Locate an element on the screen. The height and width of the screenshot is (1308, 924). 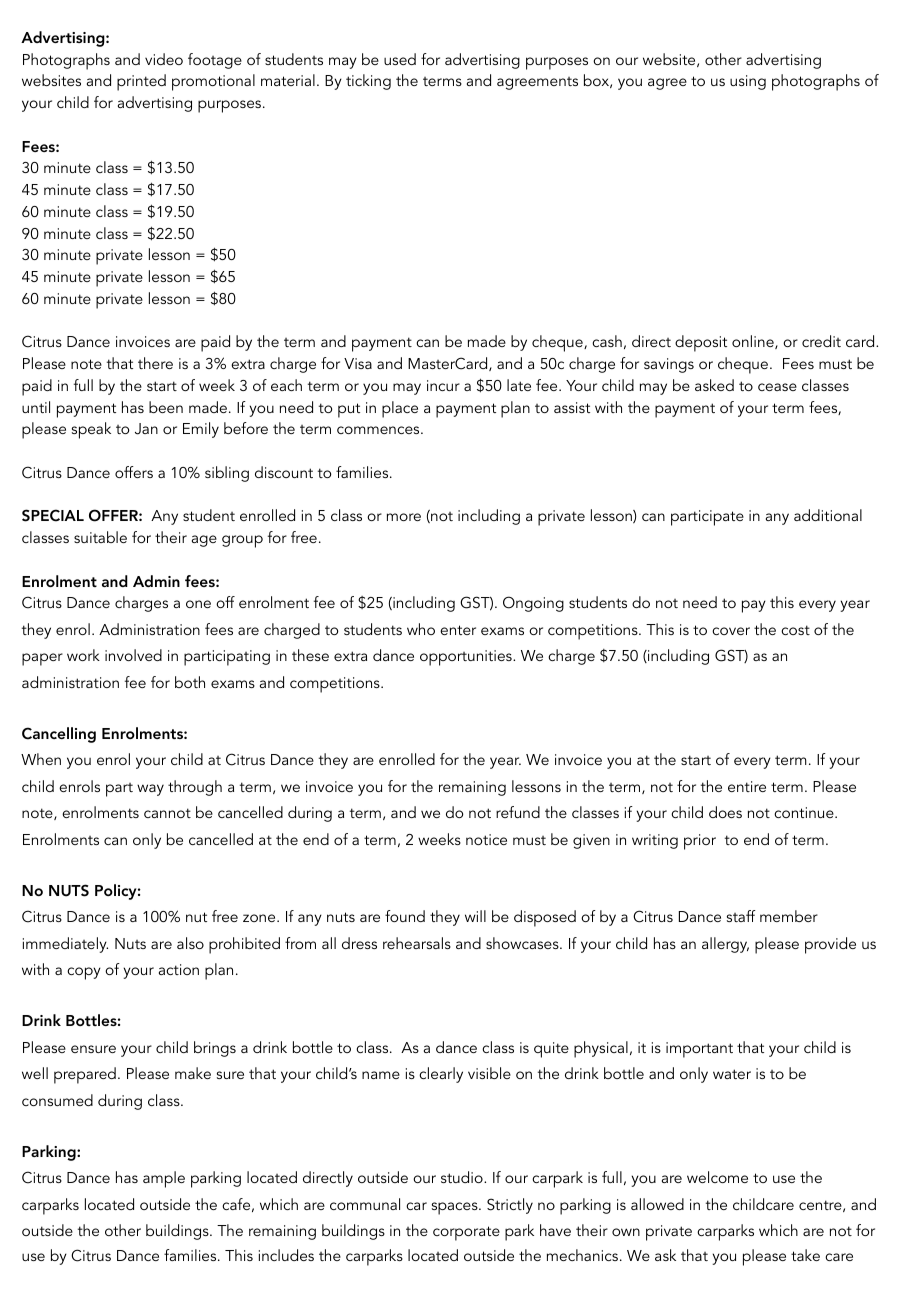
used is located at coordinates (400, 59).
